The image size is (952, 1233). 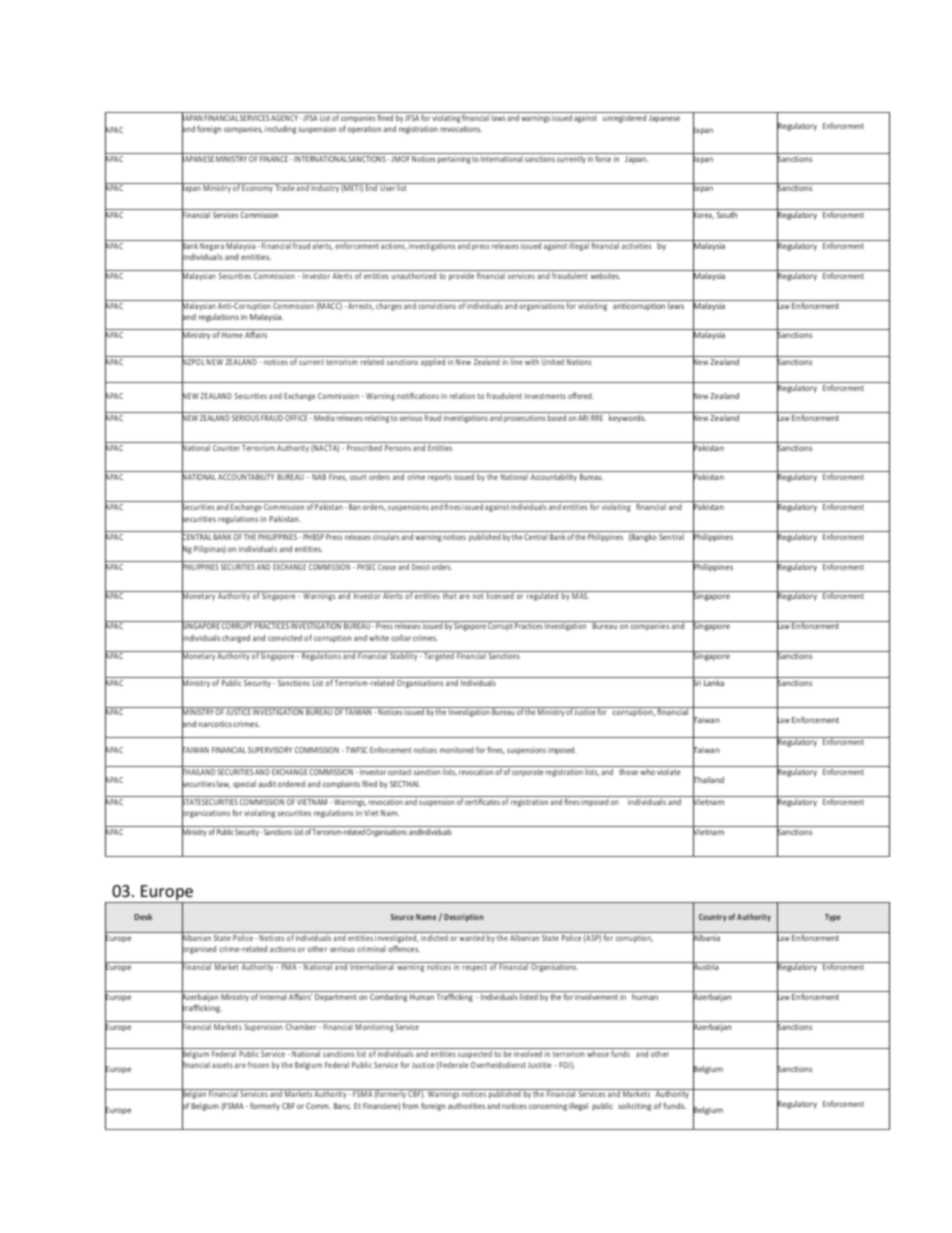 I want to click on suspected, so click(x=475, y=1053).
